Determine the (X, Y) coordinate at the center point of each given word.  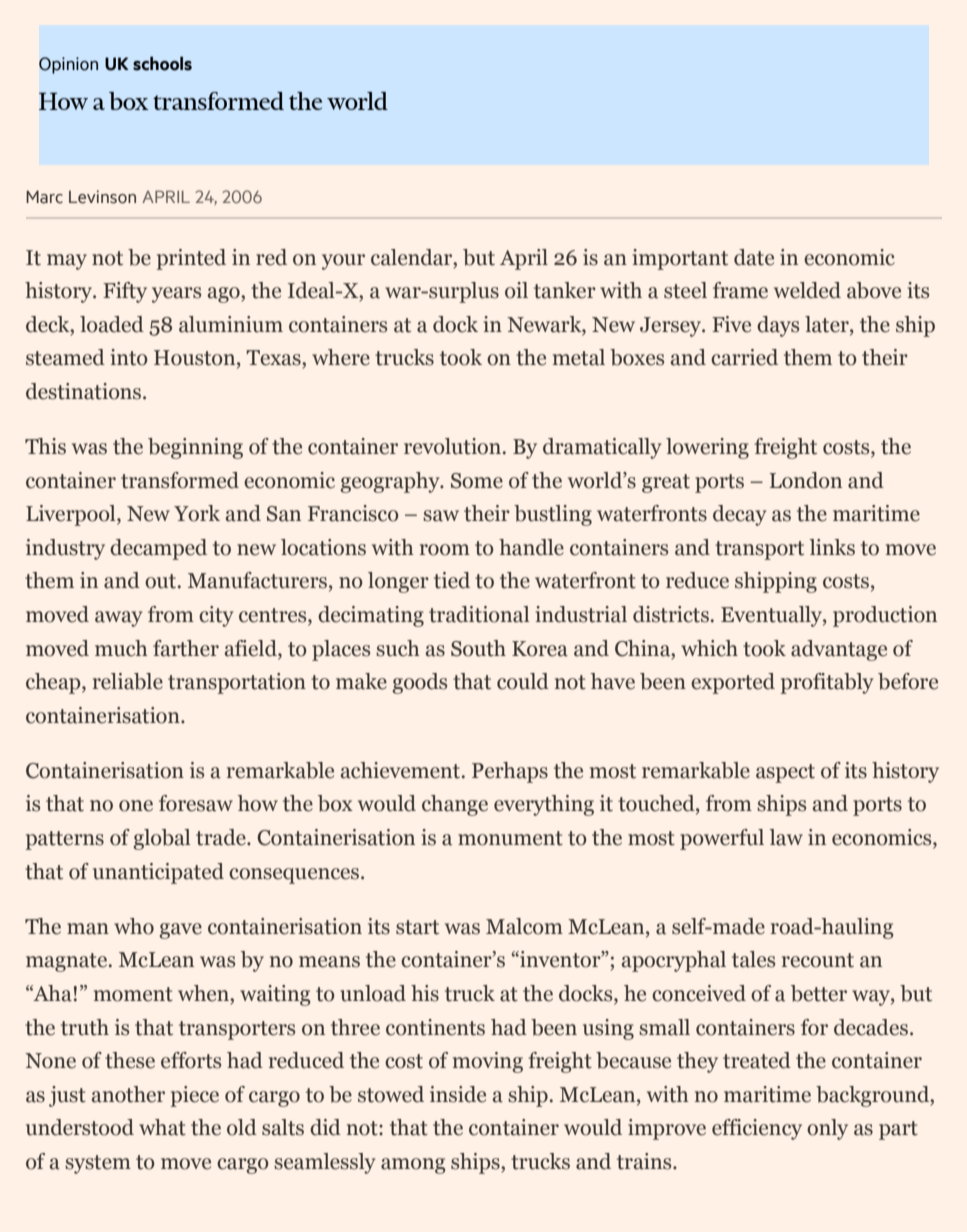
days (778, 326)
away (119, 619)
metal (579, 357)
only (827, 1129)
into (129, 357)
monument (510, 838)
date (754, 257)
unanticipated (158, 873)
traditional (479, 614)
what (162, 1127)
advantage (839, 650)
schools (162, 63)
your (343, 262)
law (786, 837)
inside (458, 1094)
